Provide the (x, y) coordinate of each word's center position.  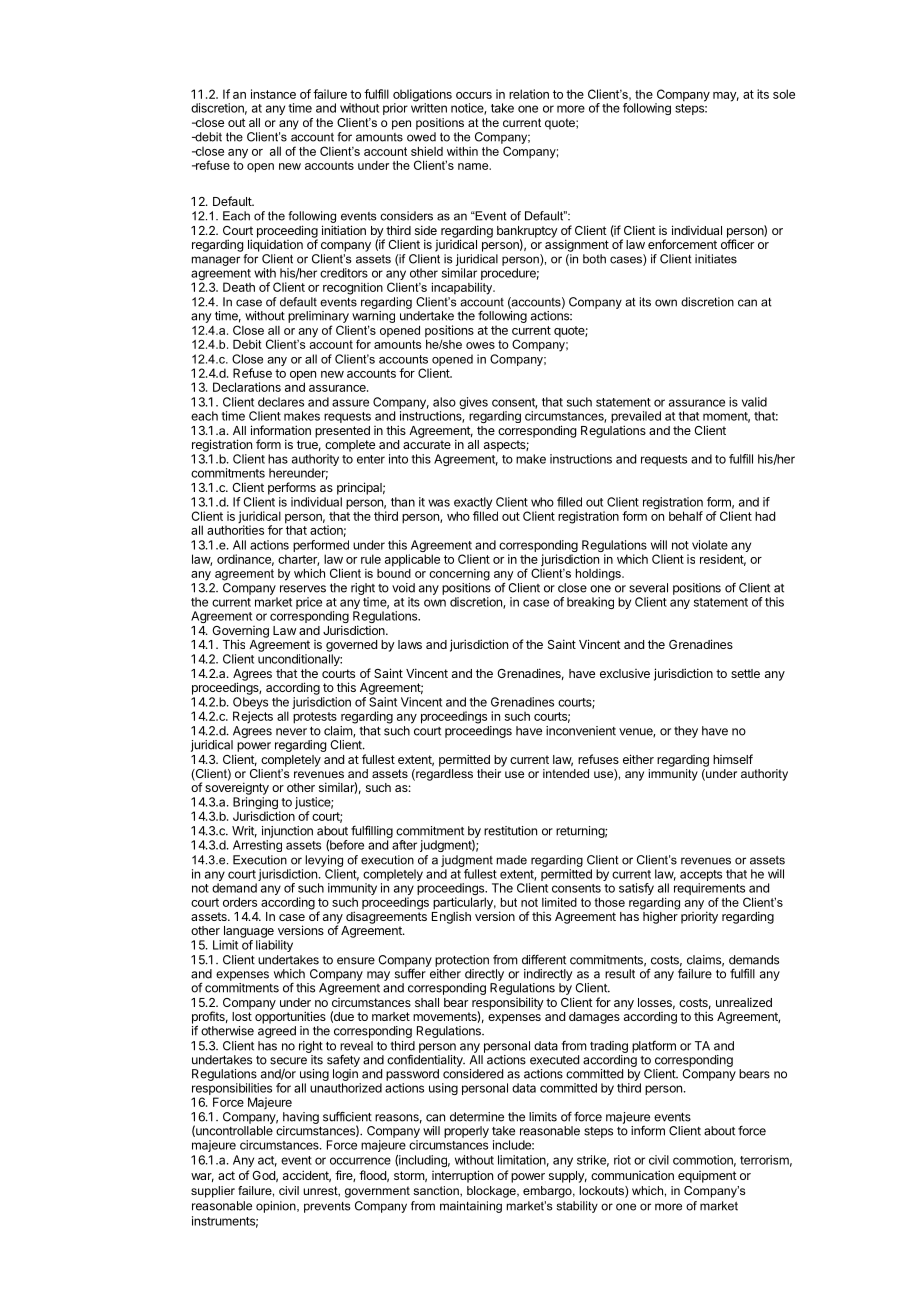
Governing (240, 633)
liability (274, 946)
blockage (492, 1192)
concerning (459, 575)
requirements (710, 890)
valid (754, 402)
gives (473, 403)
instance (273, 94)
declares (281, 402)
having (301, 1119)
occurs (474, 95)
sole (784, 94)
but (509, 902)
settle (745, 673)
